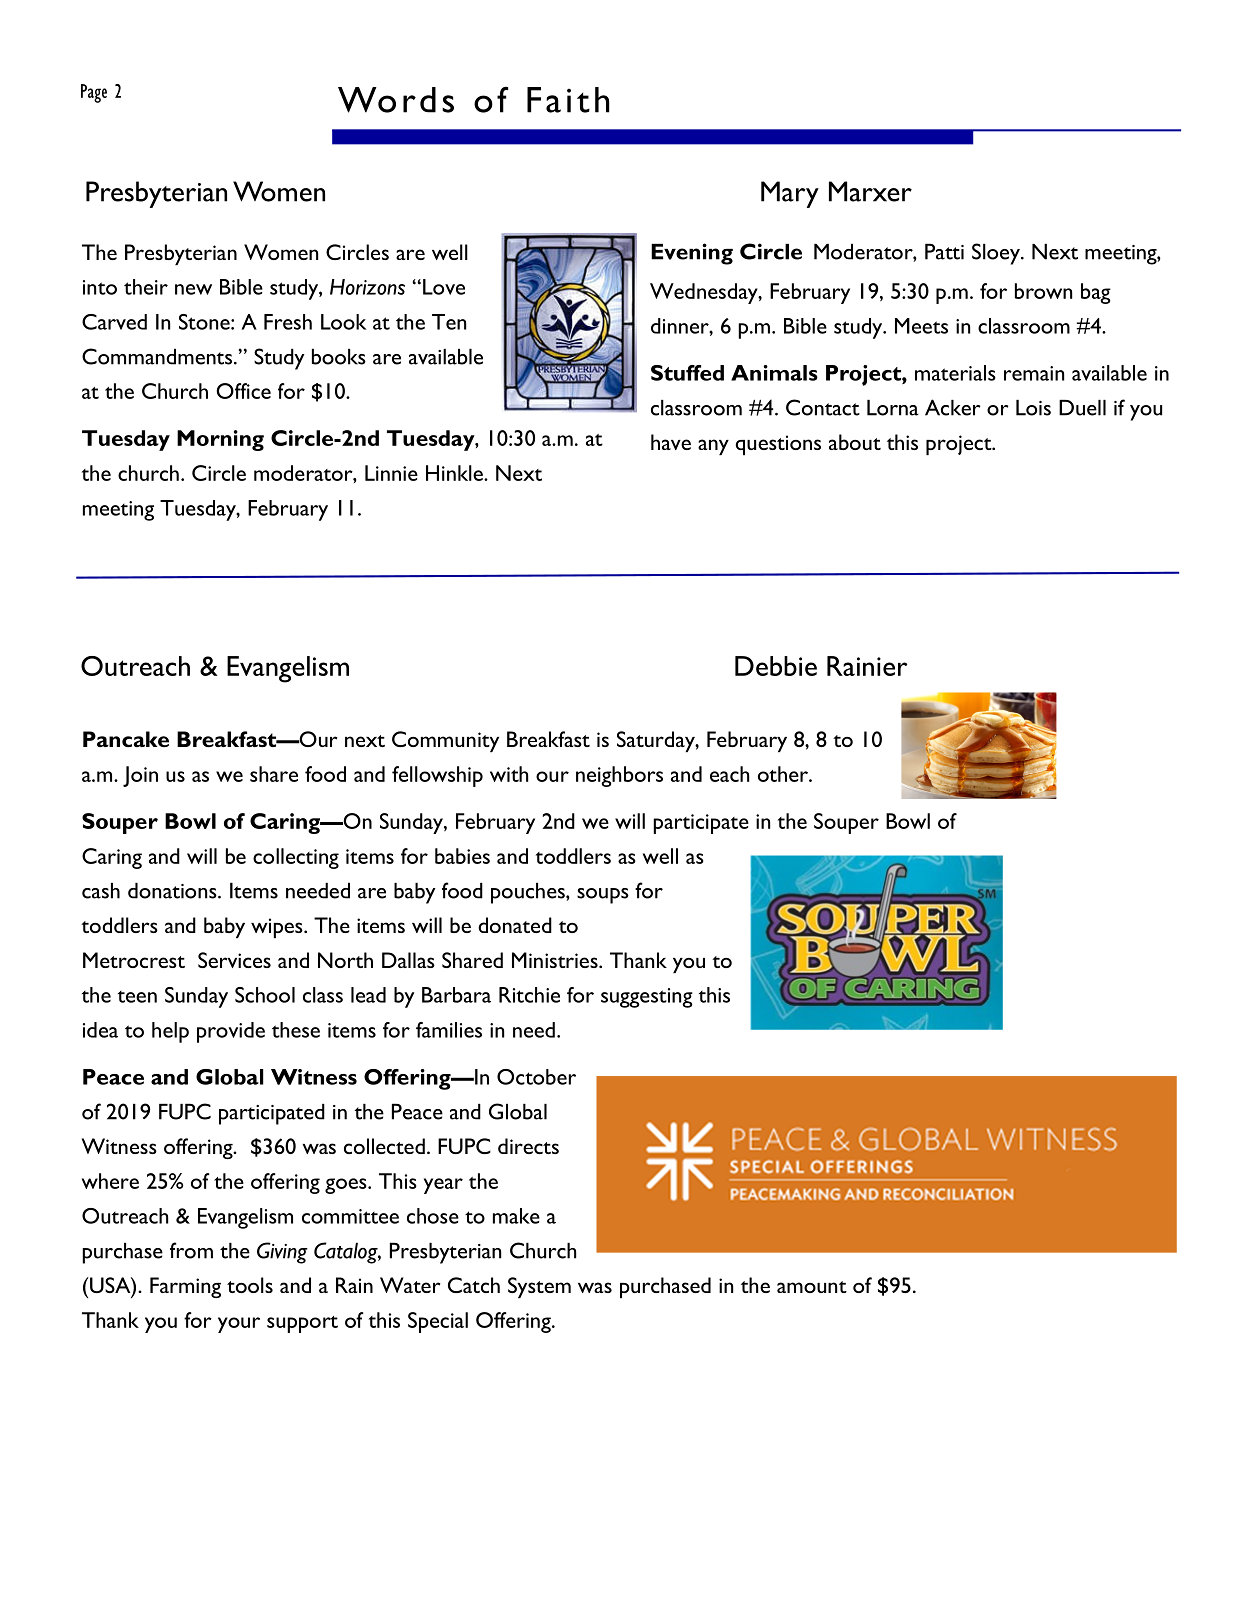 The height and width of the image is (1623, 1255). I want to click on Patti, so click(944, 251).
